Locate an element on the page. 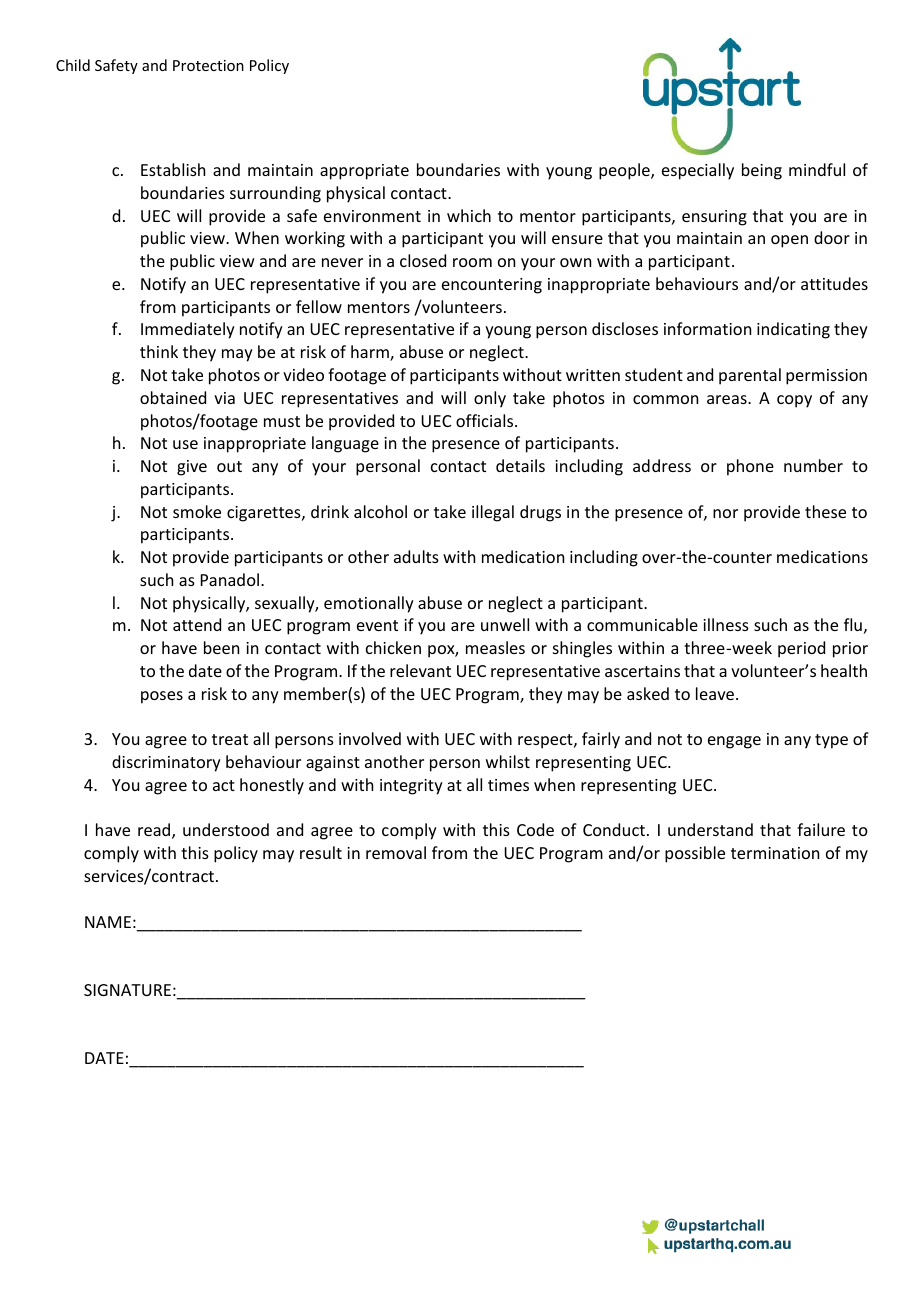 This image has height=1309, width=924. indicating is located at coordinates (793, 330).
